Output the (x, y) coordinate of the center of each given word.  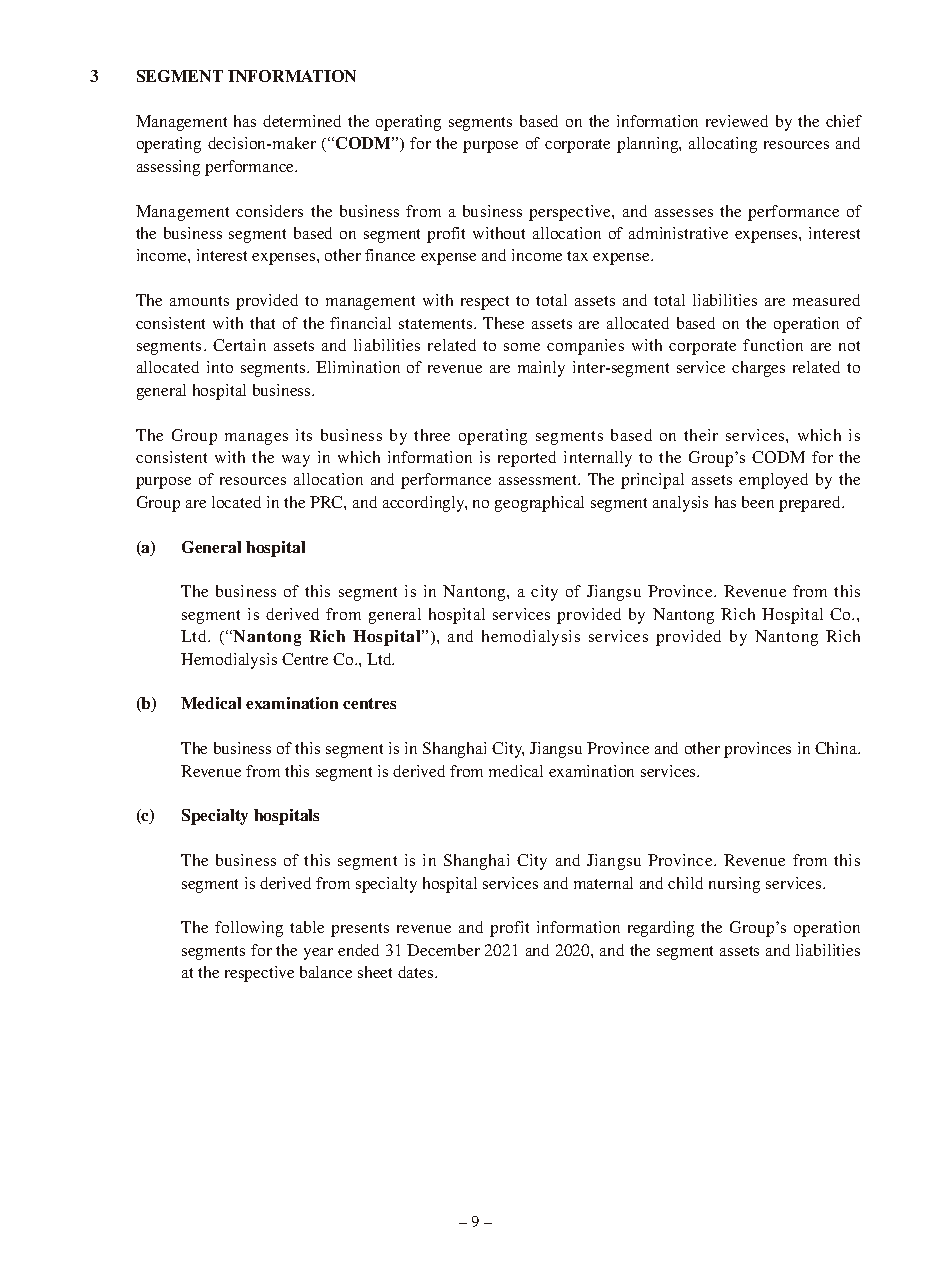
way (296, 461)
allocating (723, 145)
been (758, 502)
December (443, 950)
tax (577, 256)
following (249, 929)
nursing (734, 885)
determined (302, 121)
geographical (539, 504)
